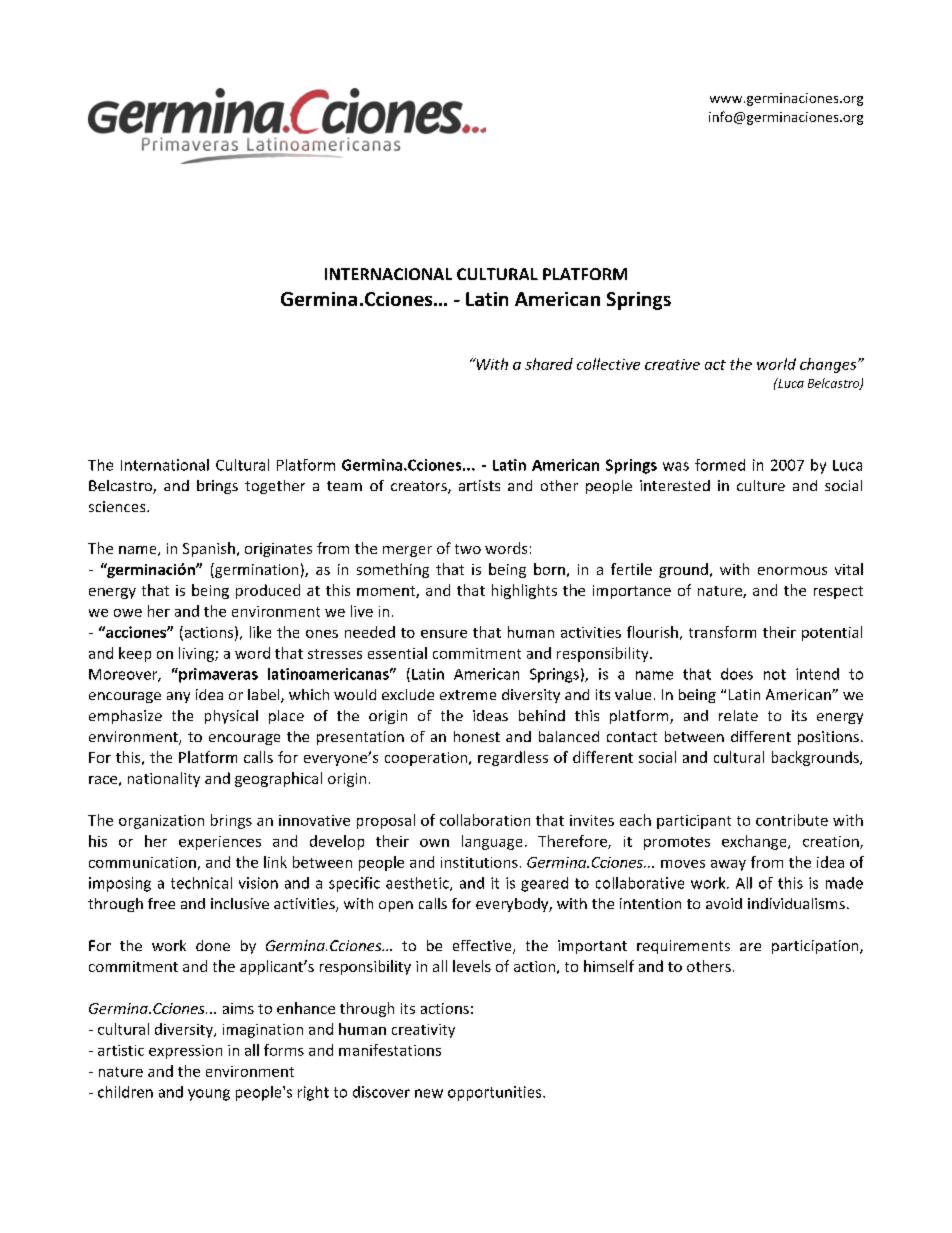 This screenshot has height=1233, width=952. Describe the element at coordinates (178, 697) in the screenshot. I see `any` at that location.
